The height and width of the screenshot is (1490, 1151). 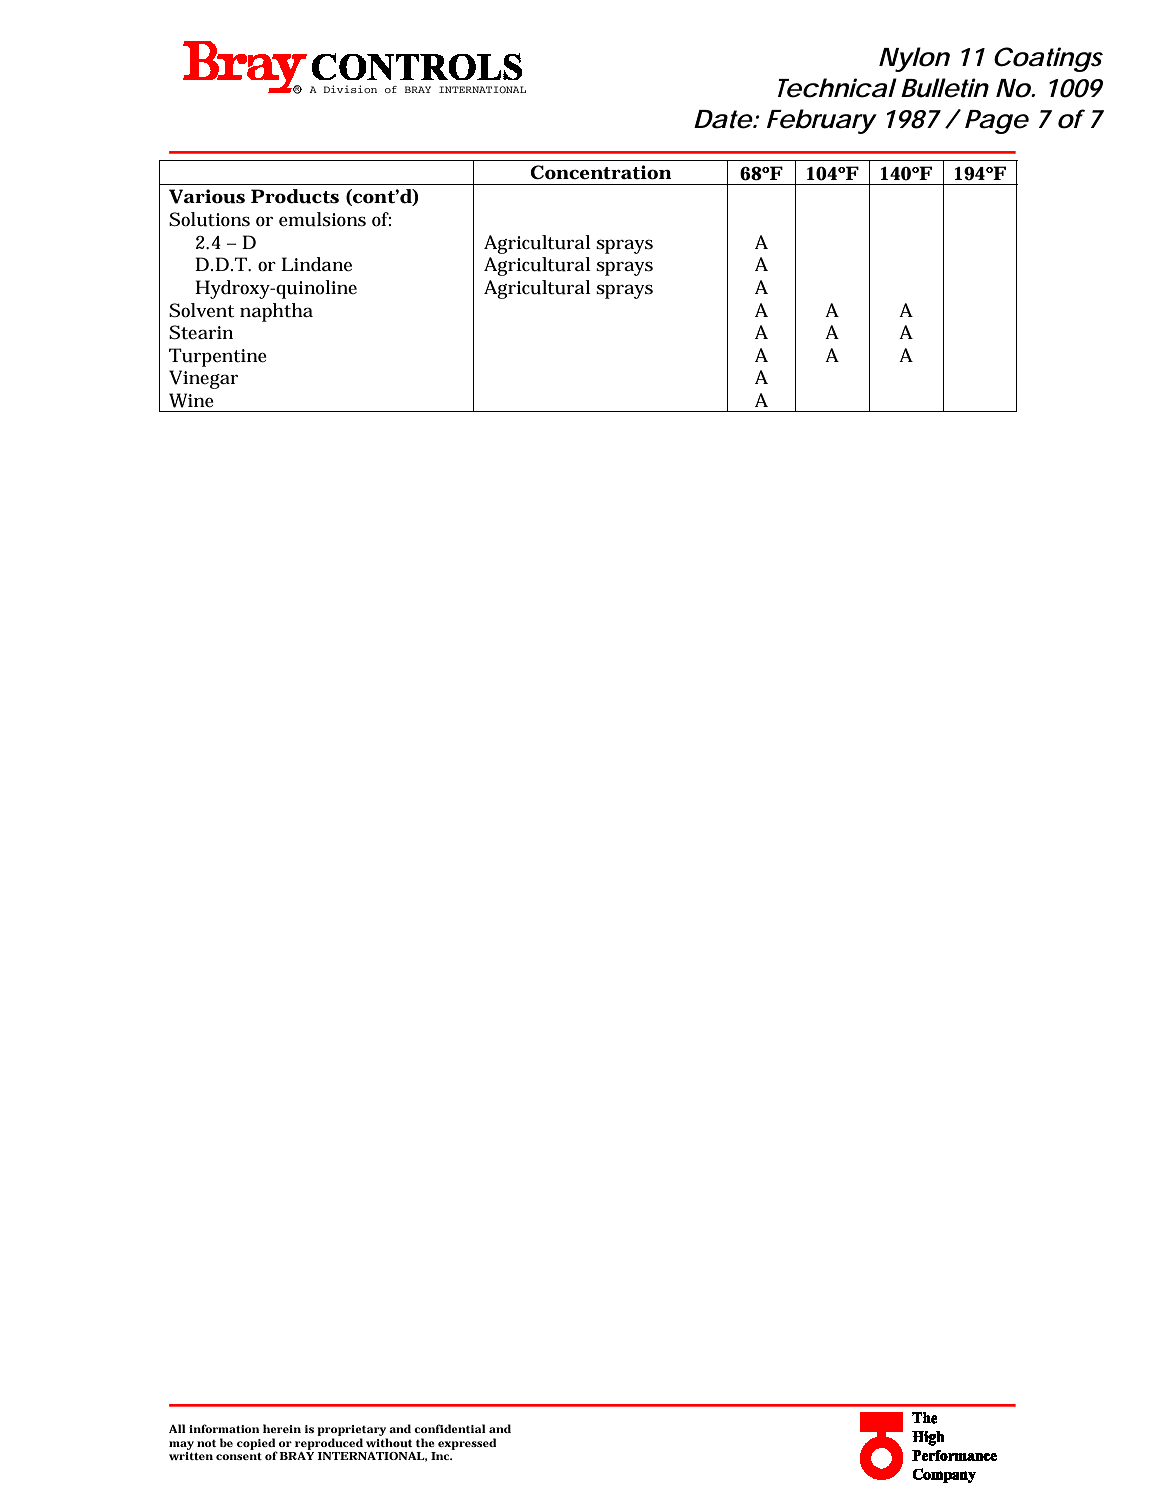 I want to click on confidential, so click(x=450, y=1428).
